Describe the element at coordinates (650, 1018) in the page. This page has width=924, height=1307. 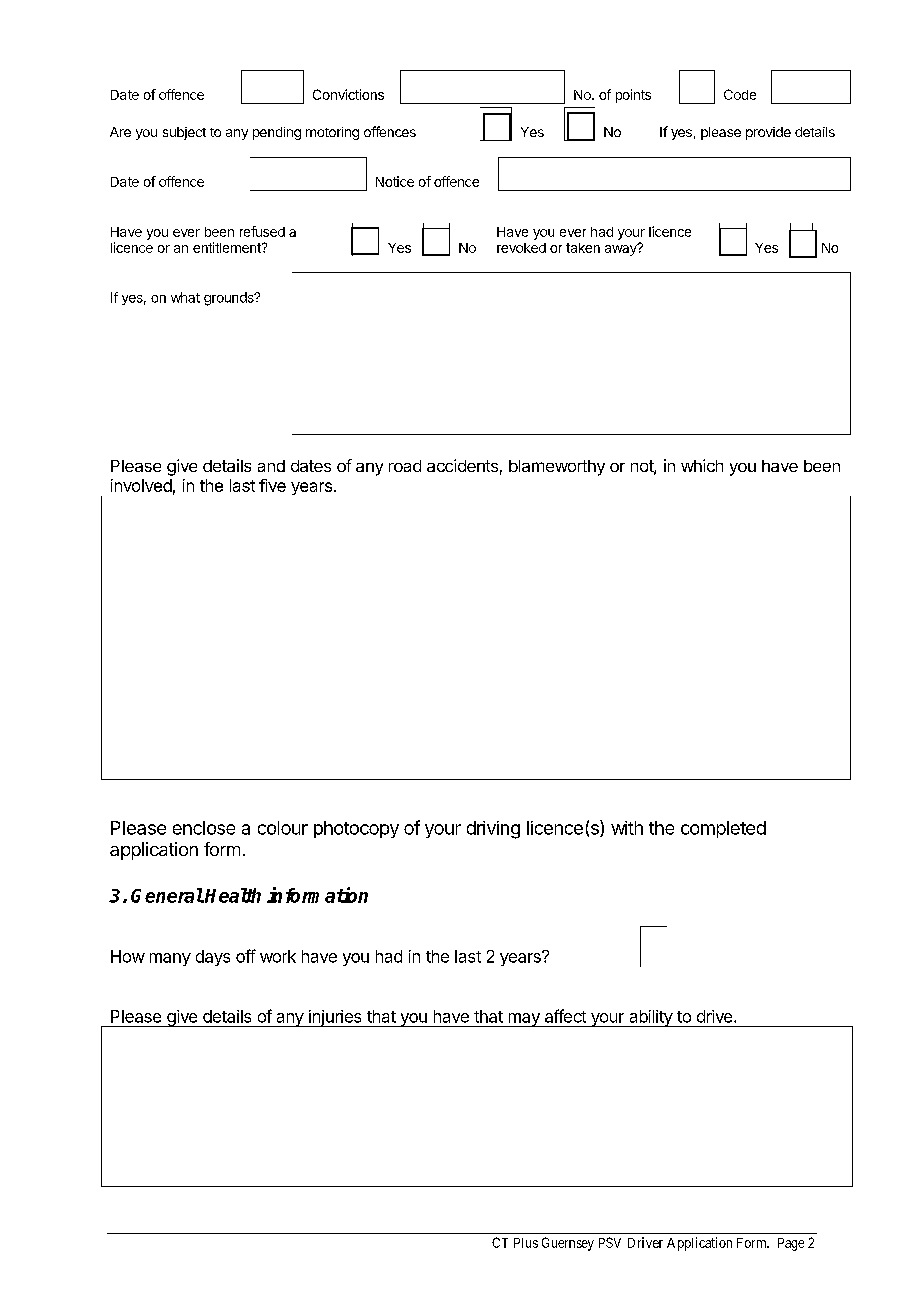
I see `ability` at that location.
